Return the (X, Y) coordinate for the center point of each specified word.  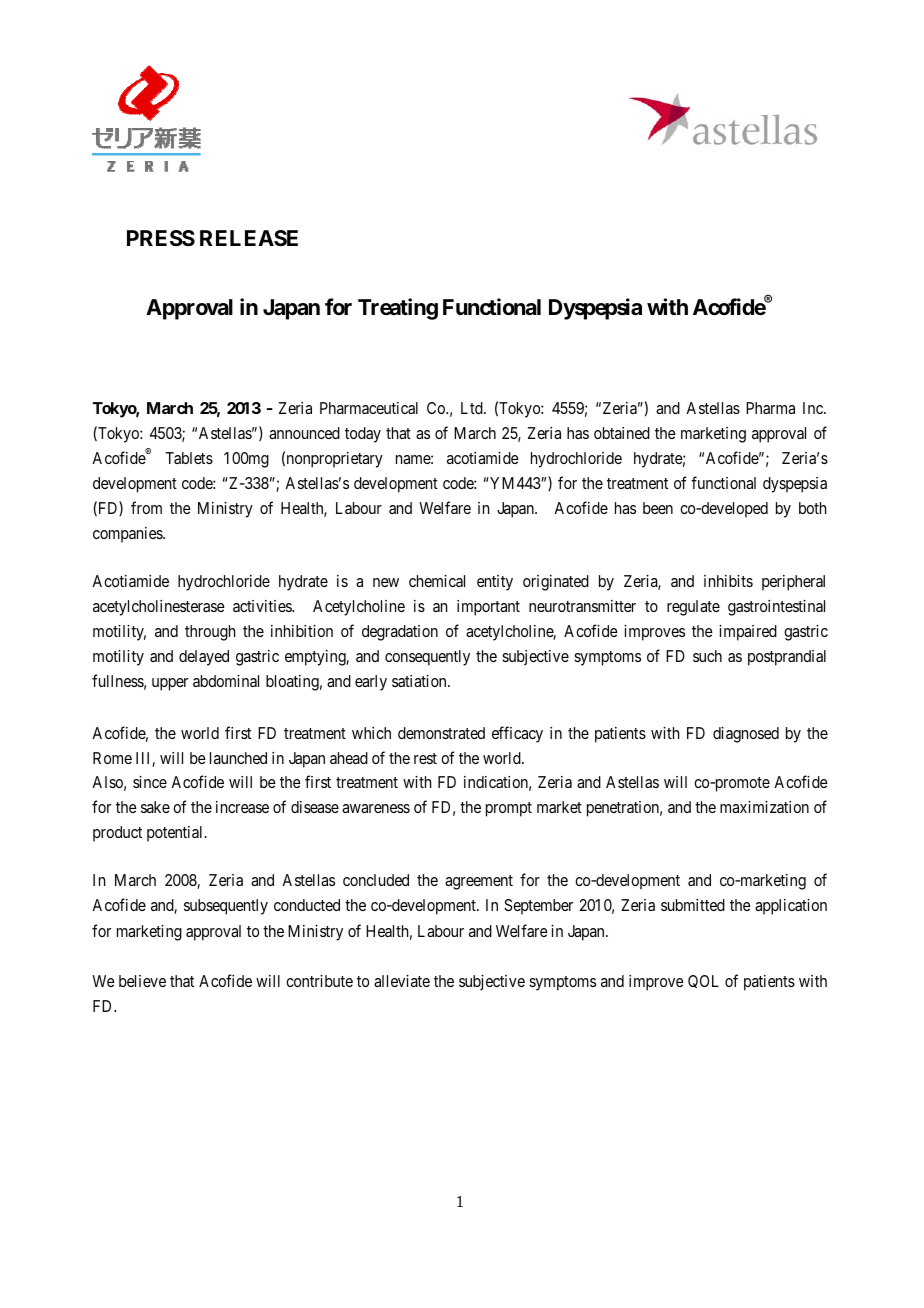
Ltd (473, 408)
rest (425, 758)
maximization (764, 807)
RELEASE (249, 238)
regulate (693, 608)
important (488, 608)
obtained (622, 433)
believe (142, 981)
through (210, 633)
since (150, 782)
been (658, 508)
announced (304, 433)
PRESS (161, 238)
